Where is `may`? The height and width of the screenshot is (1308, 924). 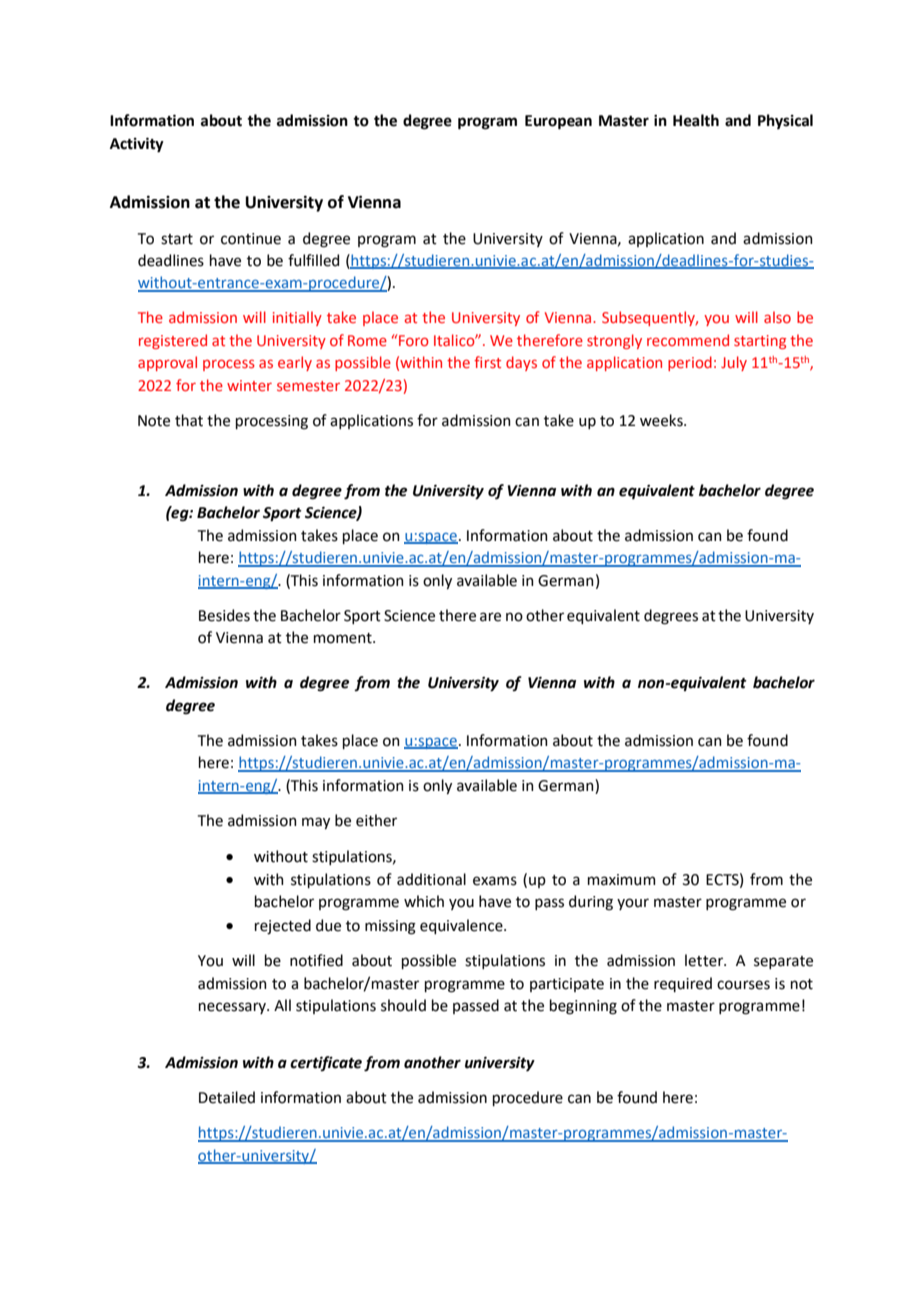
may is located at coordinates (316, 823).
